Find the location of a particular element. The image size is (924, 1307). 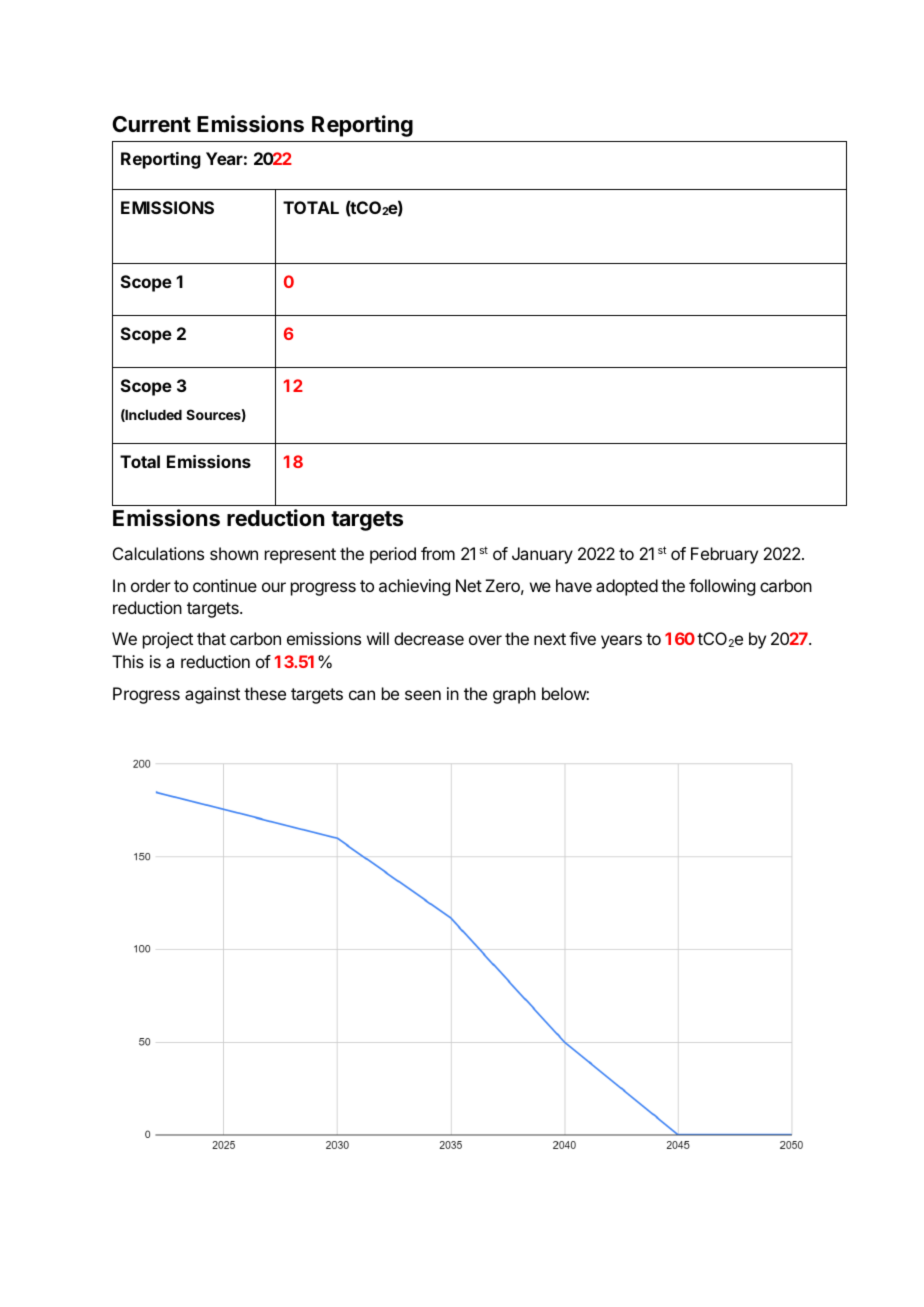

February is located at coordinates (724, 555).
